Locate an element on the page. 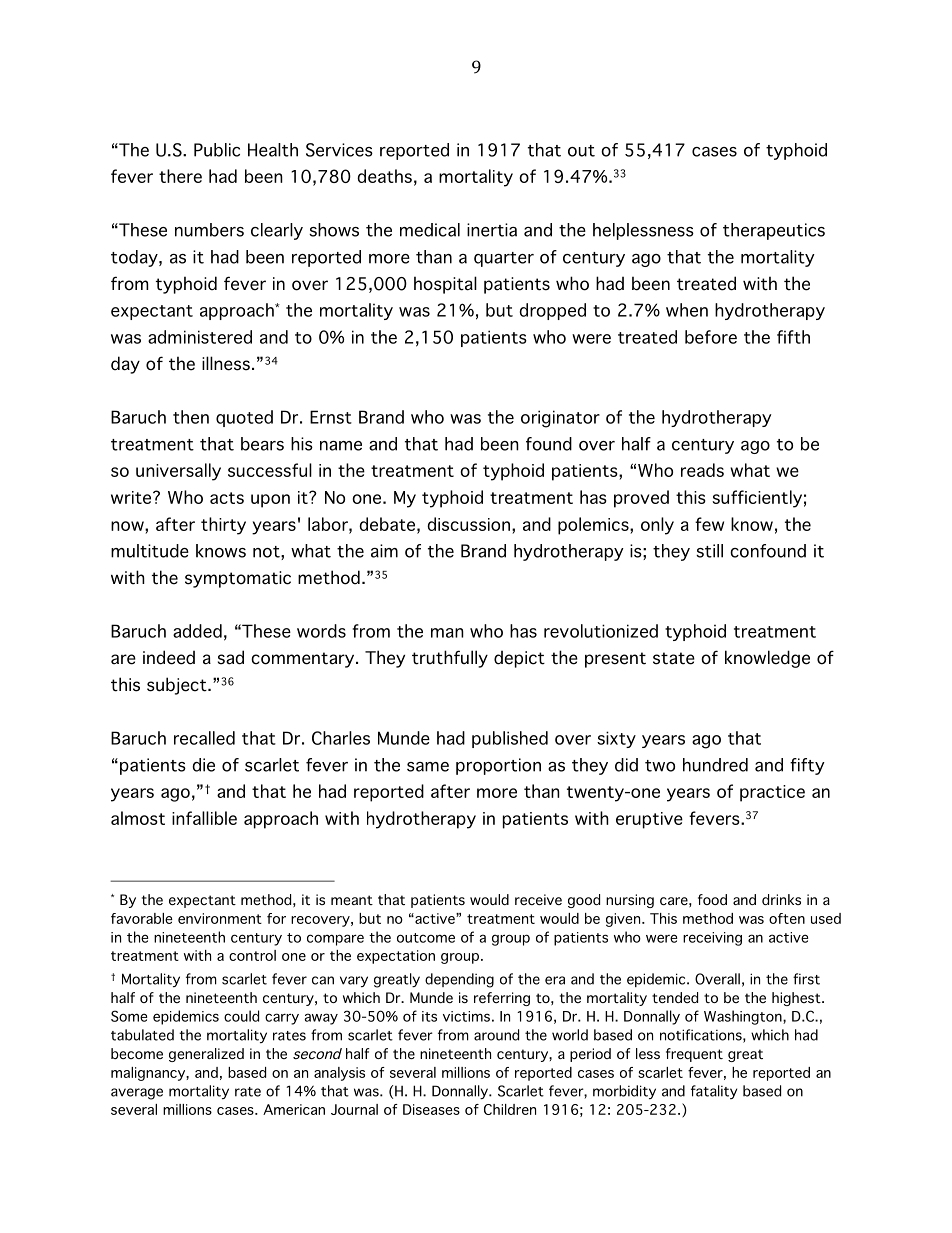  reads is located at coordinates (702, 470).
